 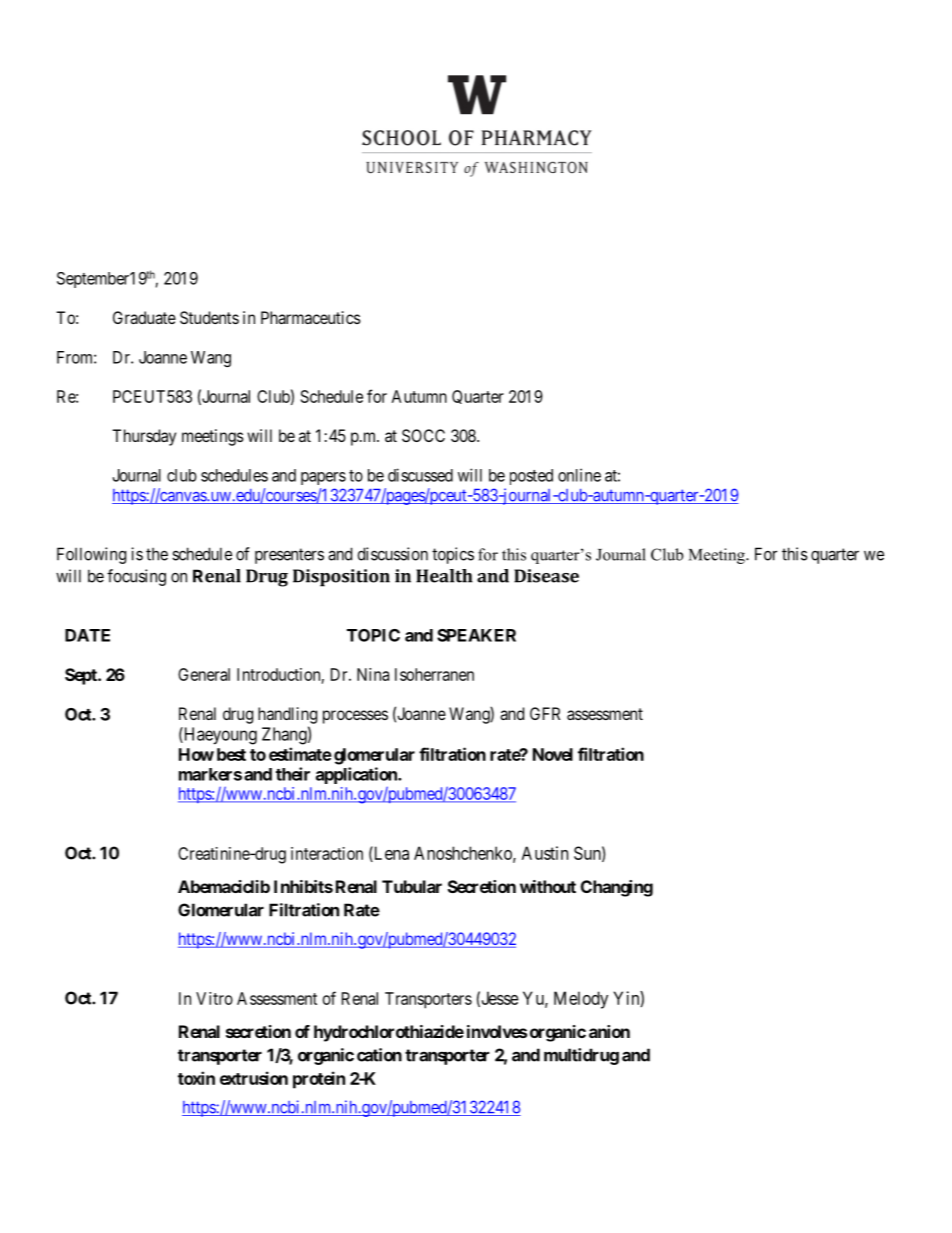 I want to click on interaction, so click(x=327, y=853).
